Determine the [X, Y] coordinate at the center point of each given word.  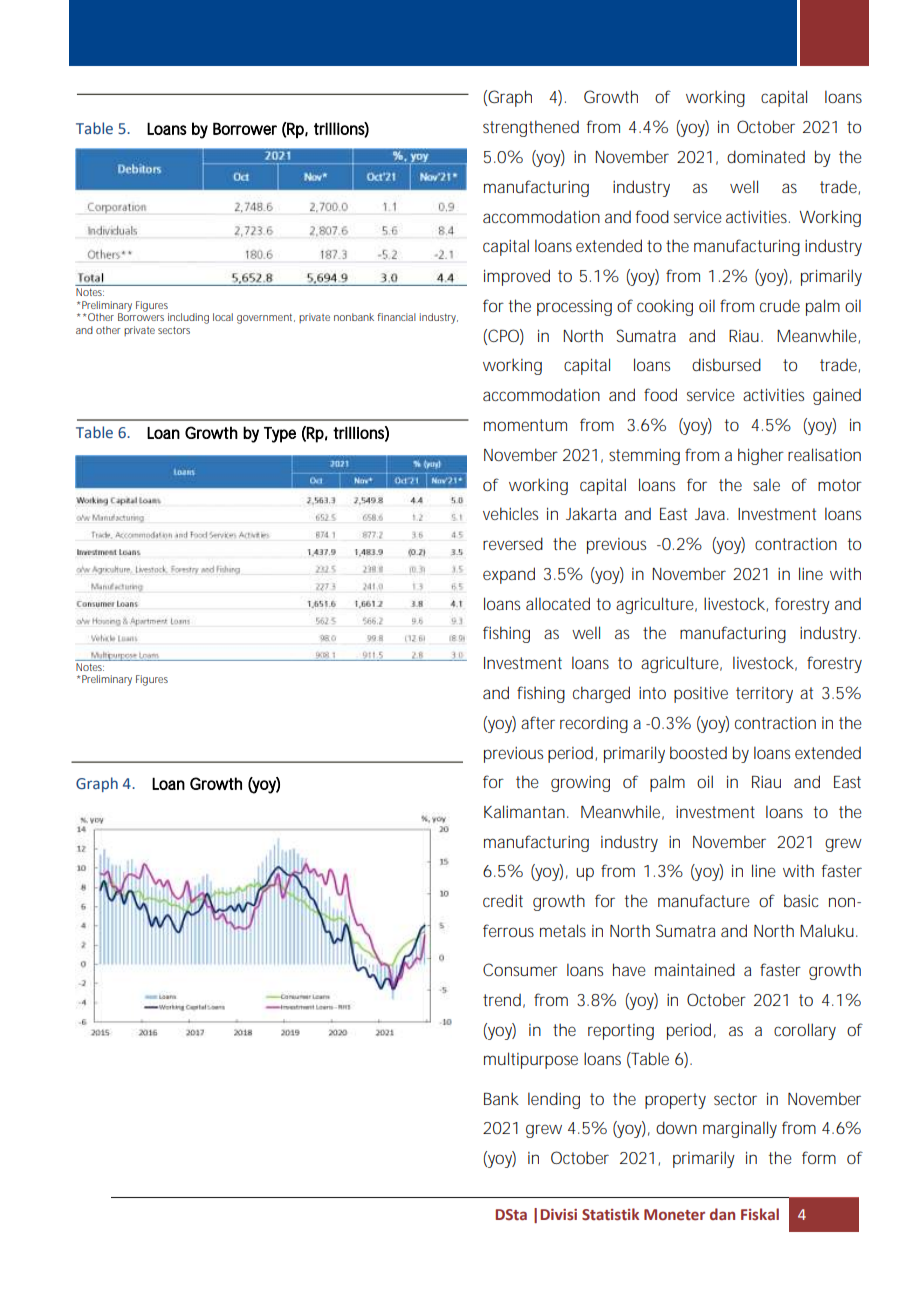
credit [503, 900]
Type [280, 435]
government [266, 319]
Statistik [610, 1214]
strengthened [531, 128]
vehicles [510, 513]
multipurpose [531, 1060]
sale [766, 484]
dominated [766, 156]
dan [722, 1214]
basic [801, 900]
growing [580, 784]
